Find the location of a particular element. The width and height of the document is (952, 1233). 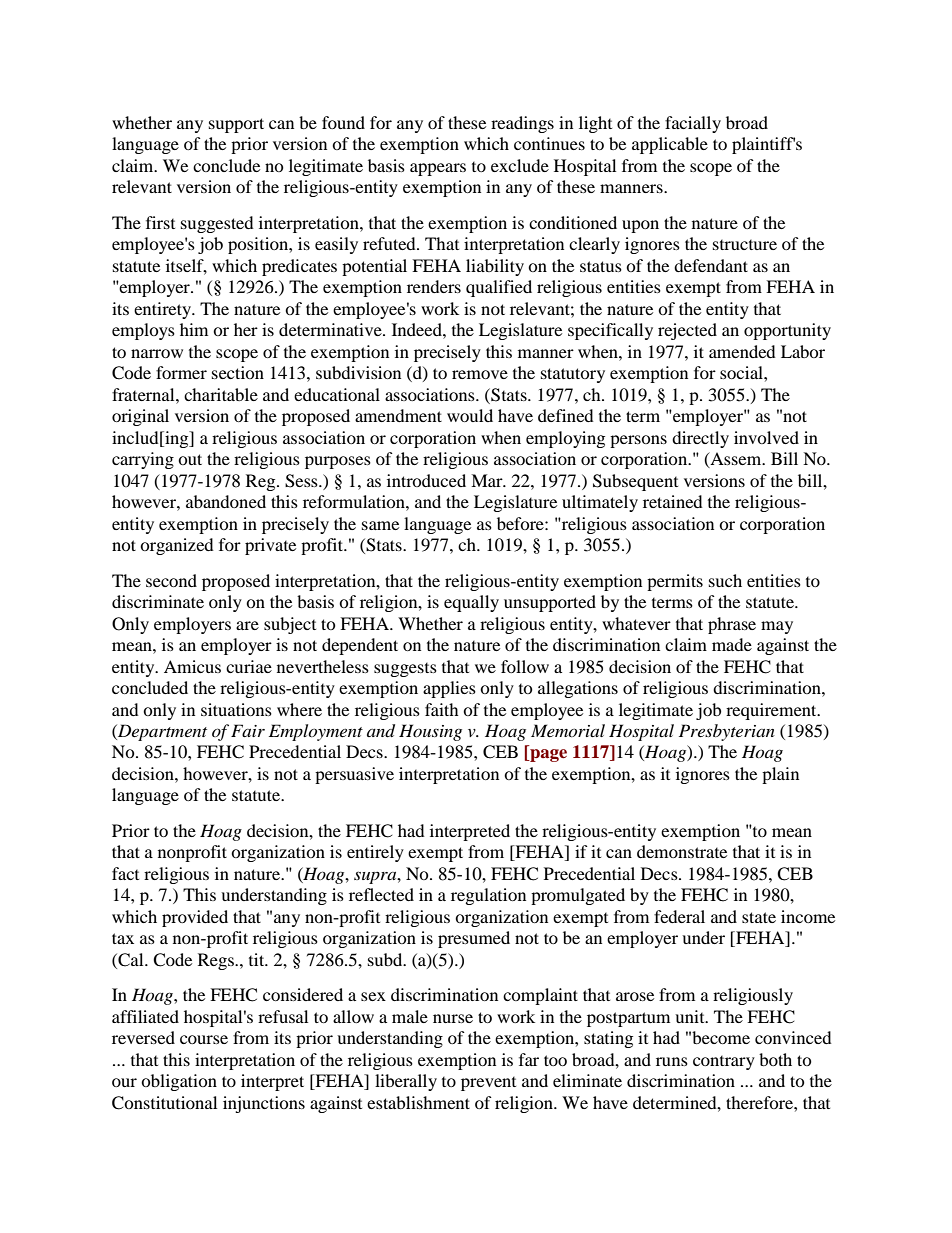

suggested is located at coordinates (217, 224).
